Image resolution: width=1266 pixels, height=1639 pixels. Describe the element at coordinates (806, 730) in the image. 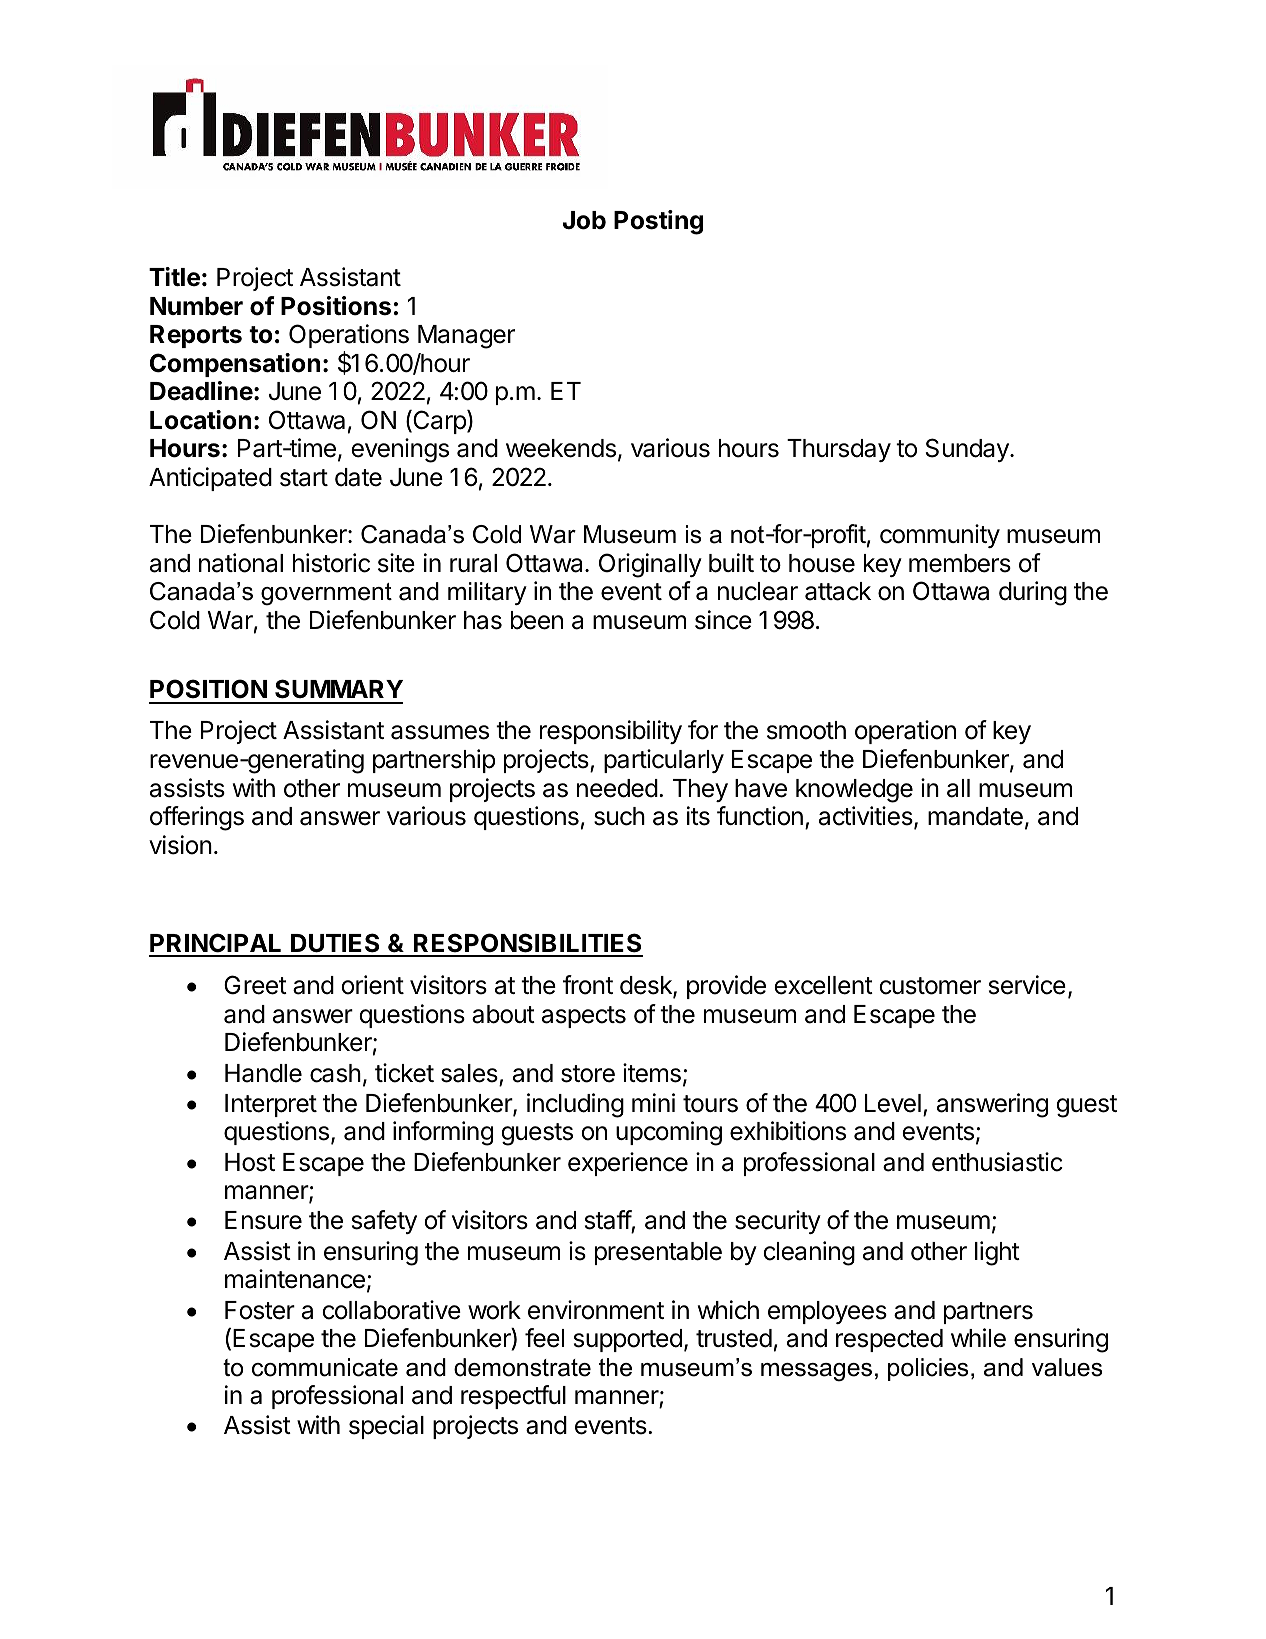

I see `smooth` at that location.
